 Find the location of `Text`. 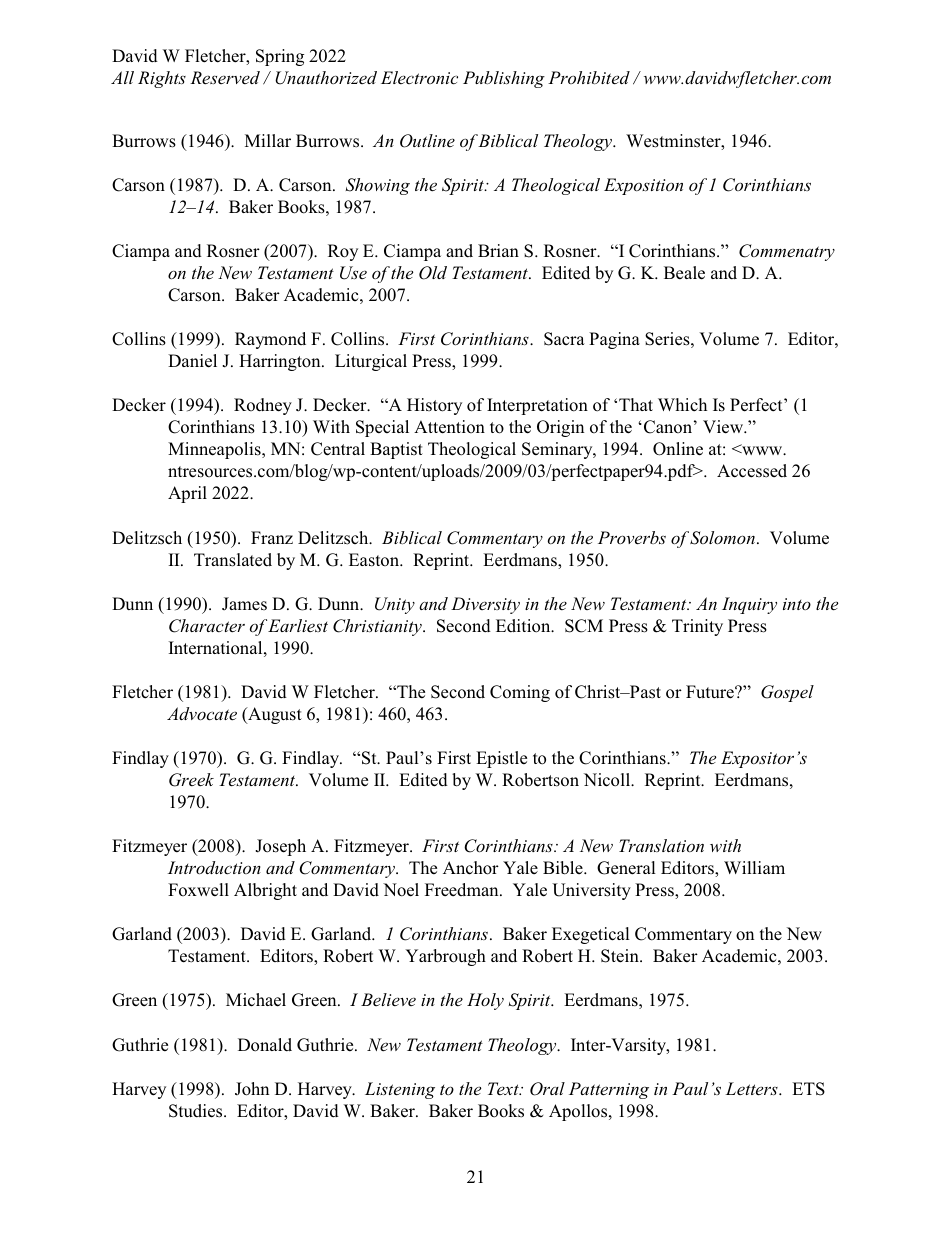

Text is located at coordinates (504, 1088).
